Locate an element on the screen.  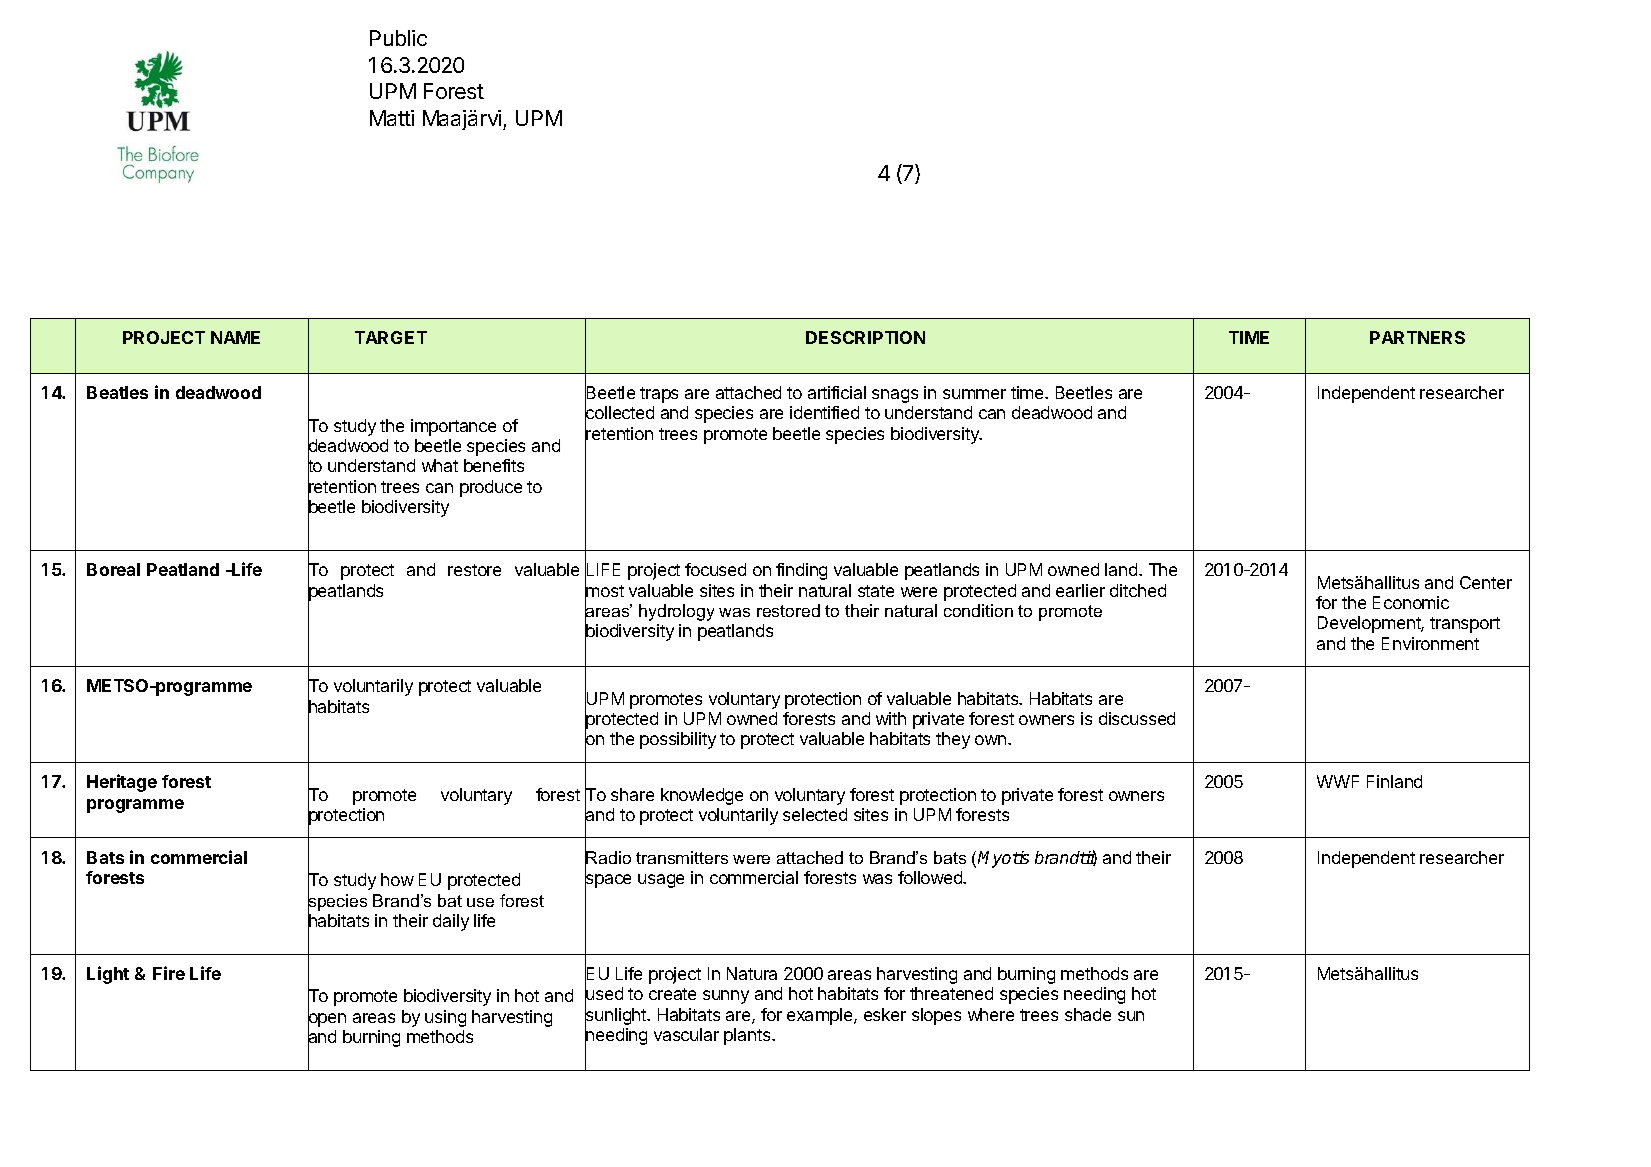
Boreal is located at coordinates (113, 569).
